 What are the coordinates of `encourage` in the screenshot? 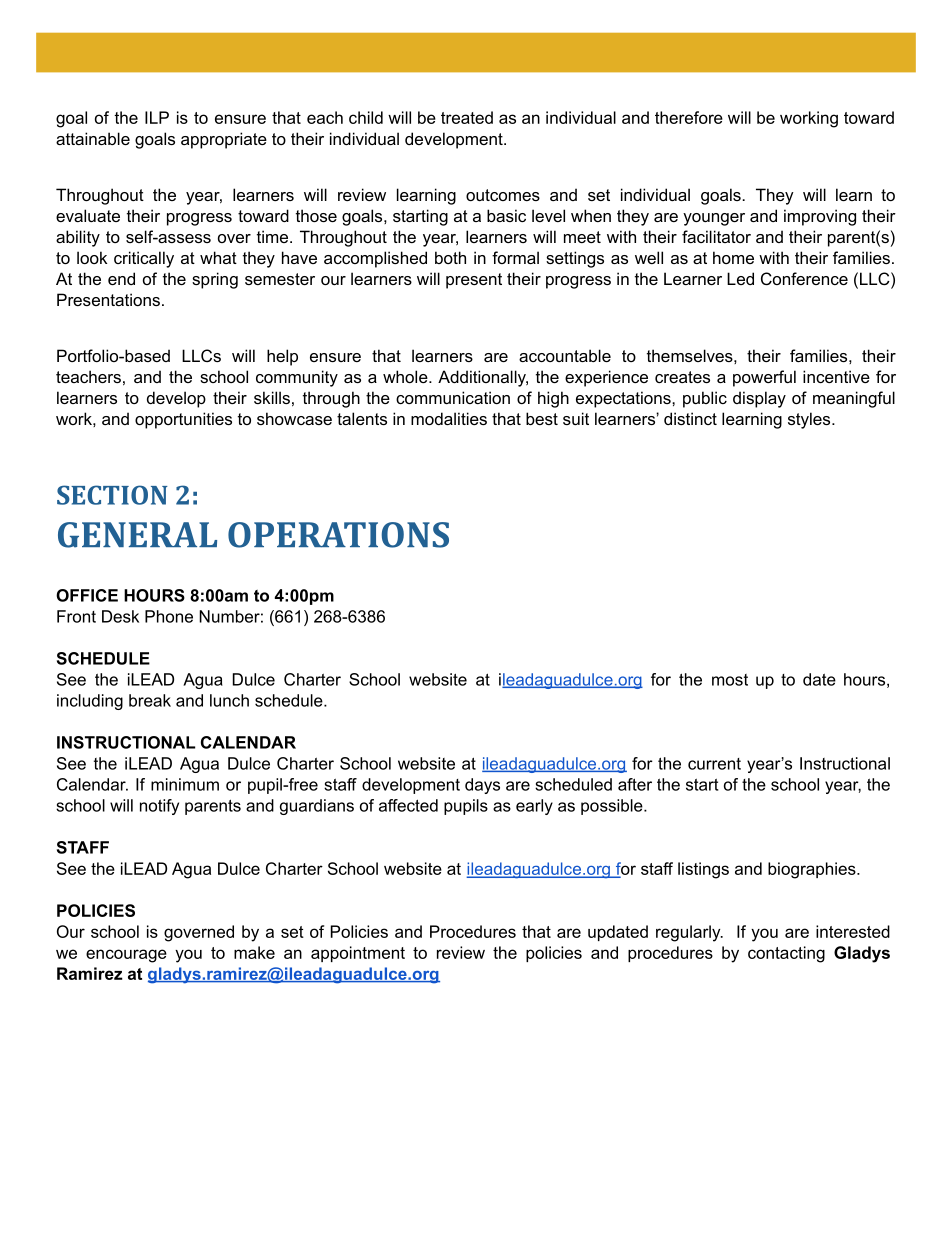 It's located at (126, 956).
